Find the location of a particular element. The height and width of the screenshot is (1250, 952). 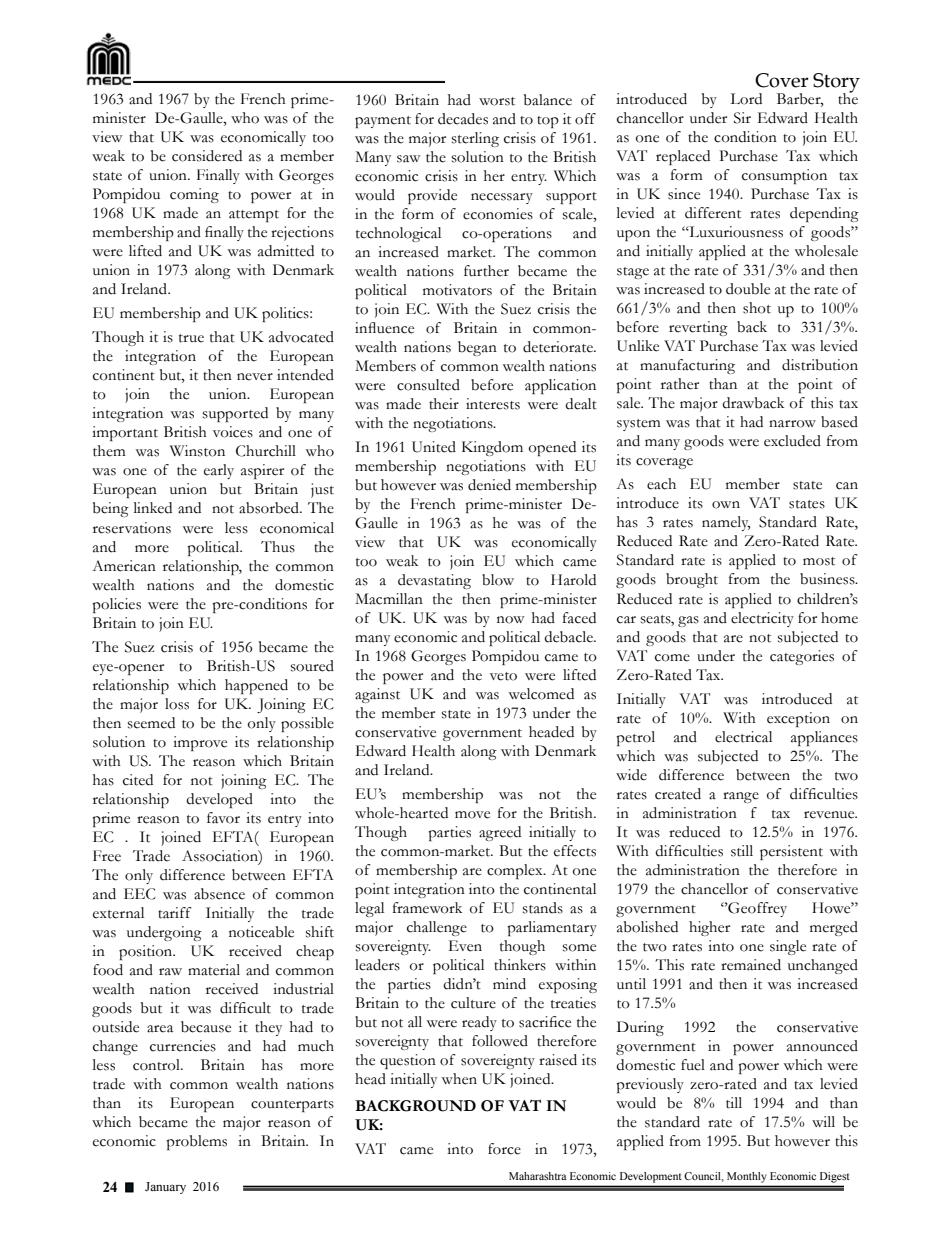

Monthly is located at coordinates (746, 1177).
